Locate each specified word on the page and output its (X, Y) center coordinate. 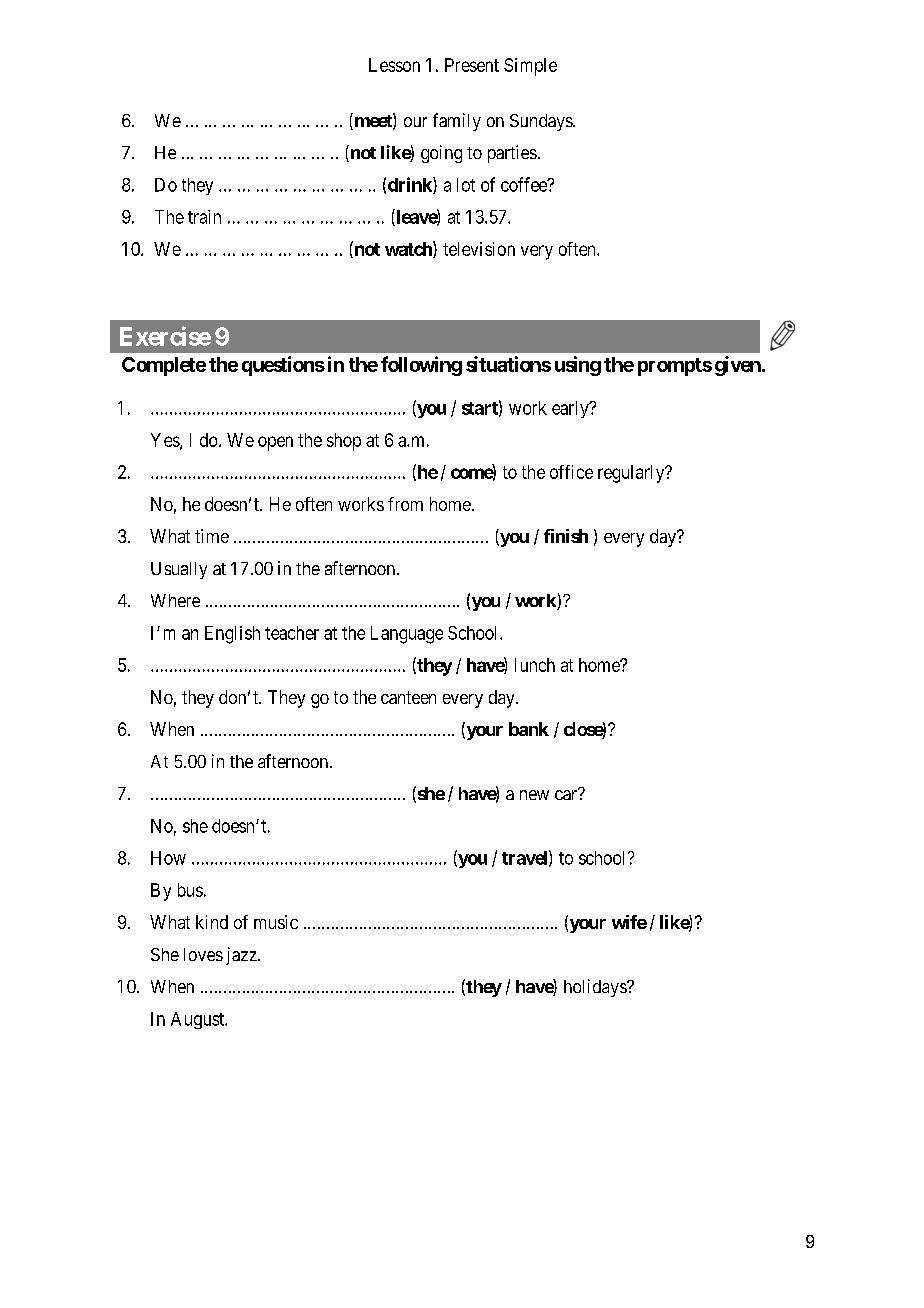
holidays (596, 988)
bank (529, 729)
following (421, 366)
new (534, 795)
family (457, 122)
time (212, 536)
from (405, 504)
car (567, 794)
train (204, 217)
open (275, 443)
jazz (242, 956)
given (738, 366)
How (168, 858)
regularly (632, 474)
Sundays (542, 122)
